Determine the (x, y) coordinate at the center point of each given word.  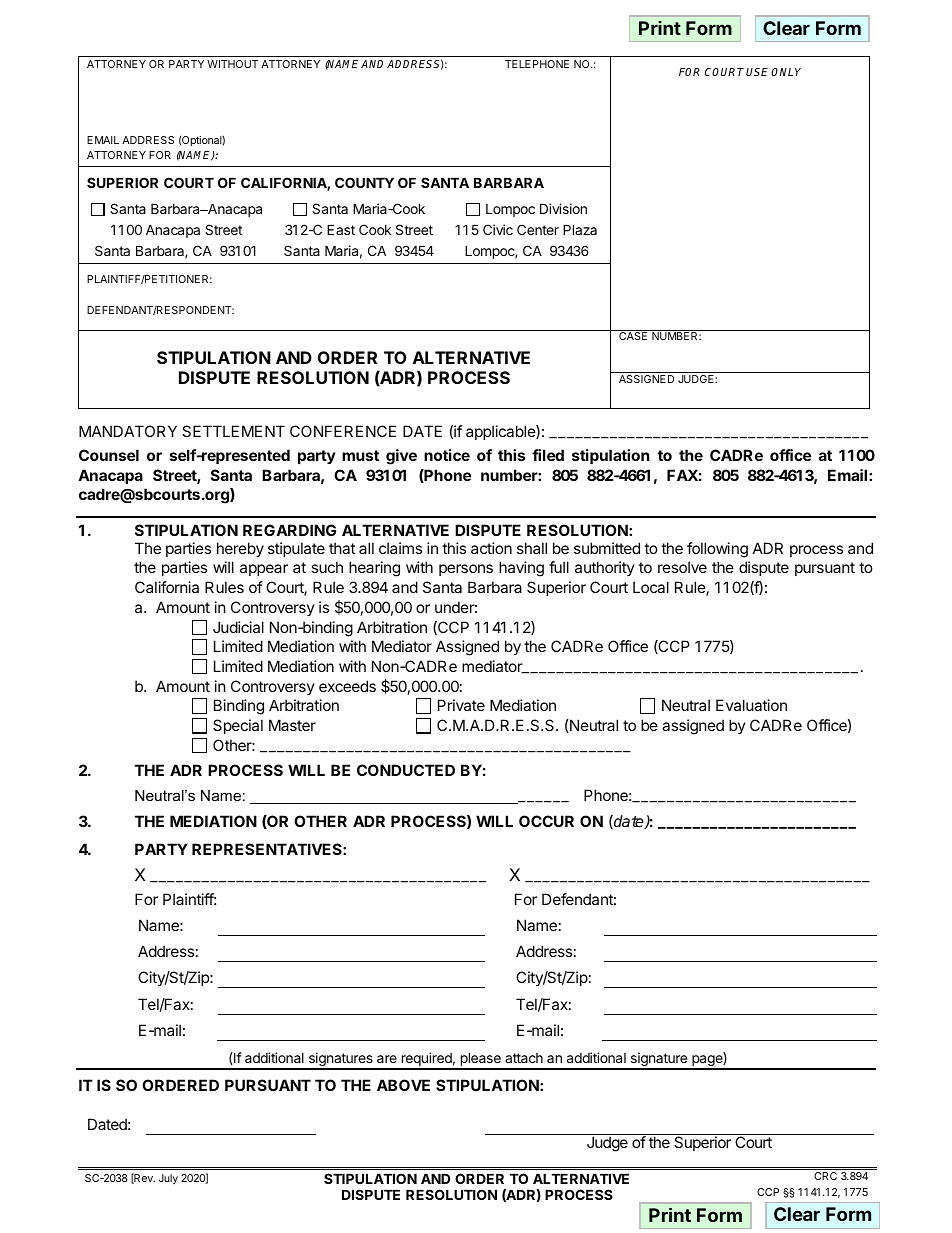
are (387, 1059)
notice (447, 455)
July (168, 1179)
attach (524, 1058)
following (717, 550)
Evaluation (751, 705)
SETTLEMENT (233, 431)
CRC (825, 1176)
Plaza (580, 229)
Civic (498, 229)
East (341, 229)
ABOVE (403, 1085)
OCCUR (546, 821)
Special (238, 726)
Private (461, 705)
